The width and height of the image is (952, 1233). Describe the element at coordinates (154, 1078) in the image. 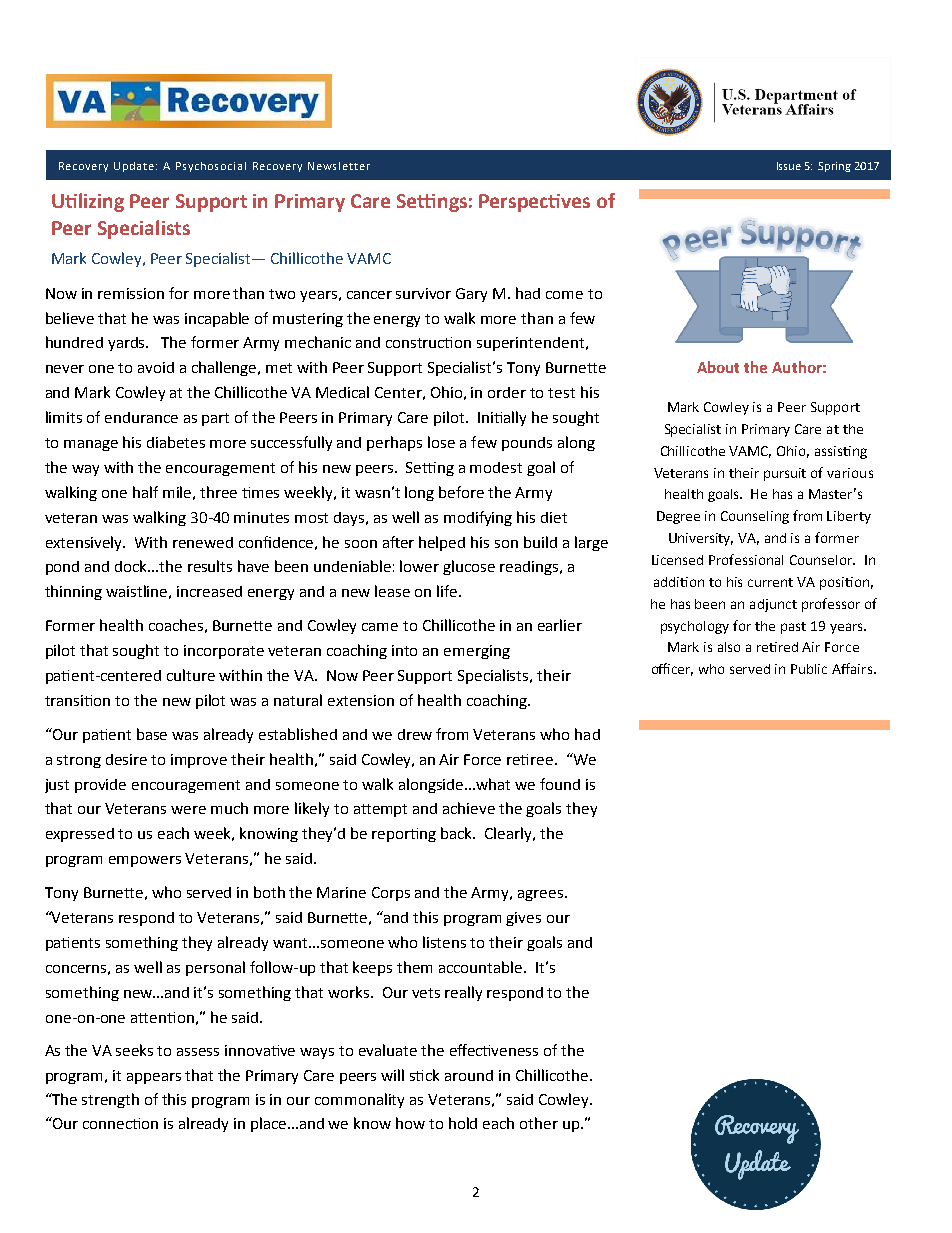

I see `appears` at that location.
